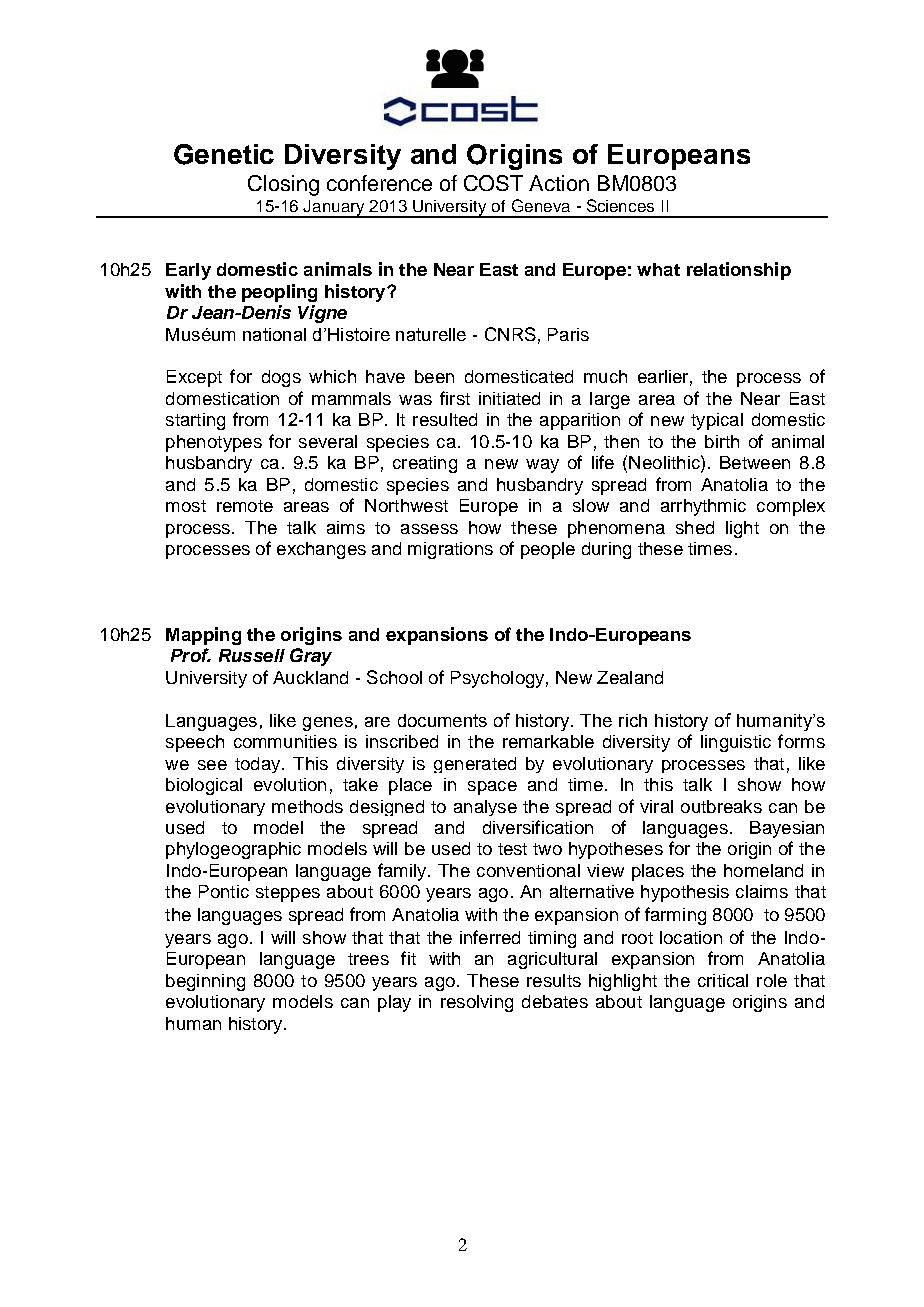  What do you see at coordinates (450, 550) in the screenshot?
I see `migrations` at bounding box center [450, 550].
